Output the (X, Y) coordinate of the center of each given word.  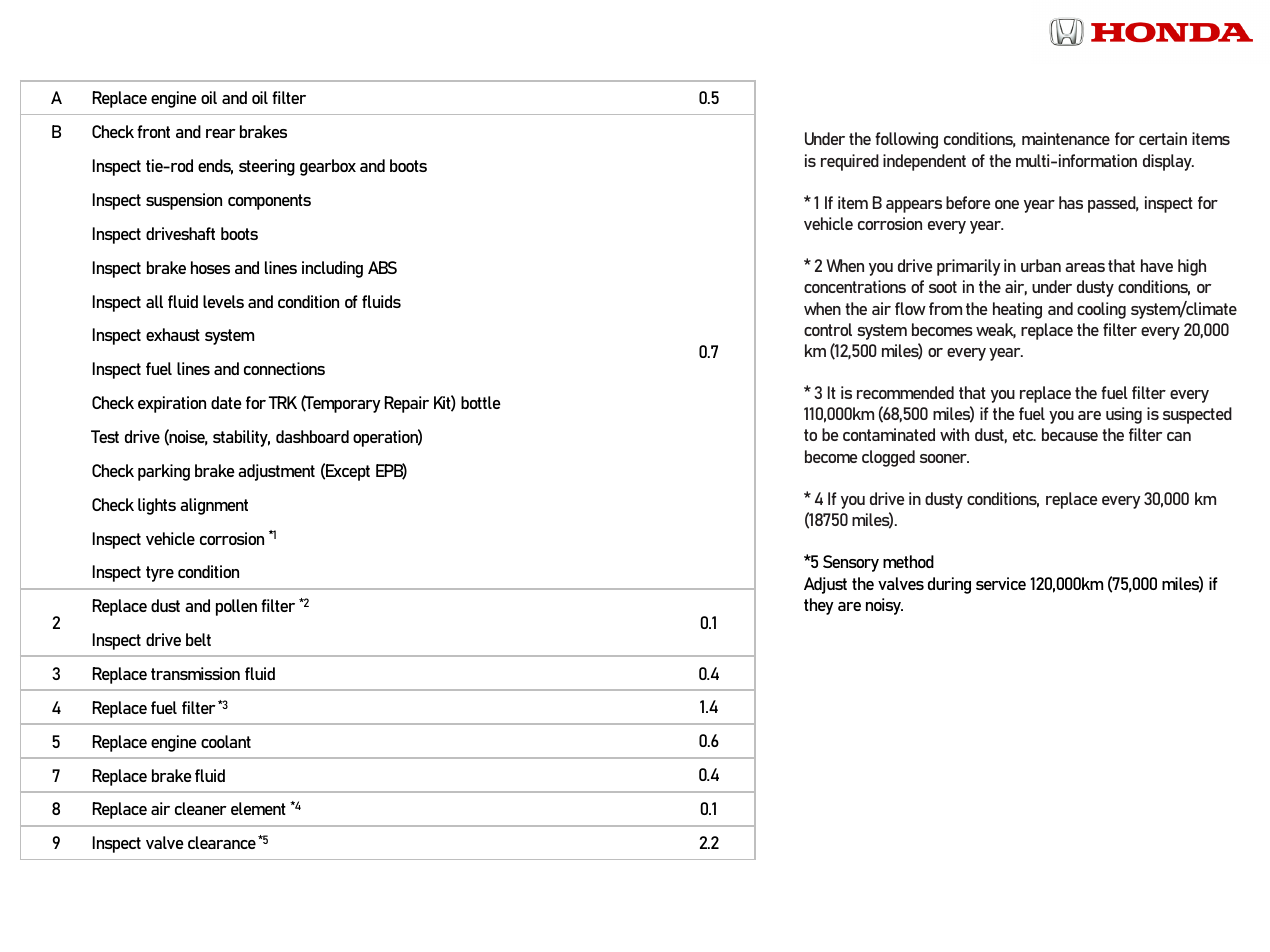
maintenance (1066, 138)
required (850, 162)
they (819, 606)
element (258, 808)
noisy (884, 606)
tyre (160, 574)
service (1001, 583)
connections (284, 368)
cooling (1101, 310)
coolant (226, 741)
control (828, 329)
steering (267, 167)
